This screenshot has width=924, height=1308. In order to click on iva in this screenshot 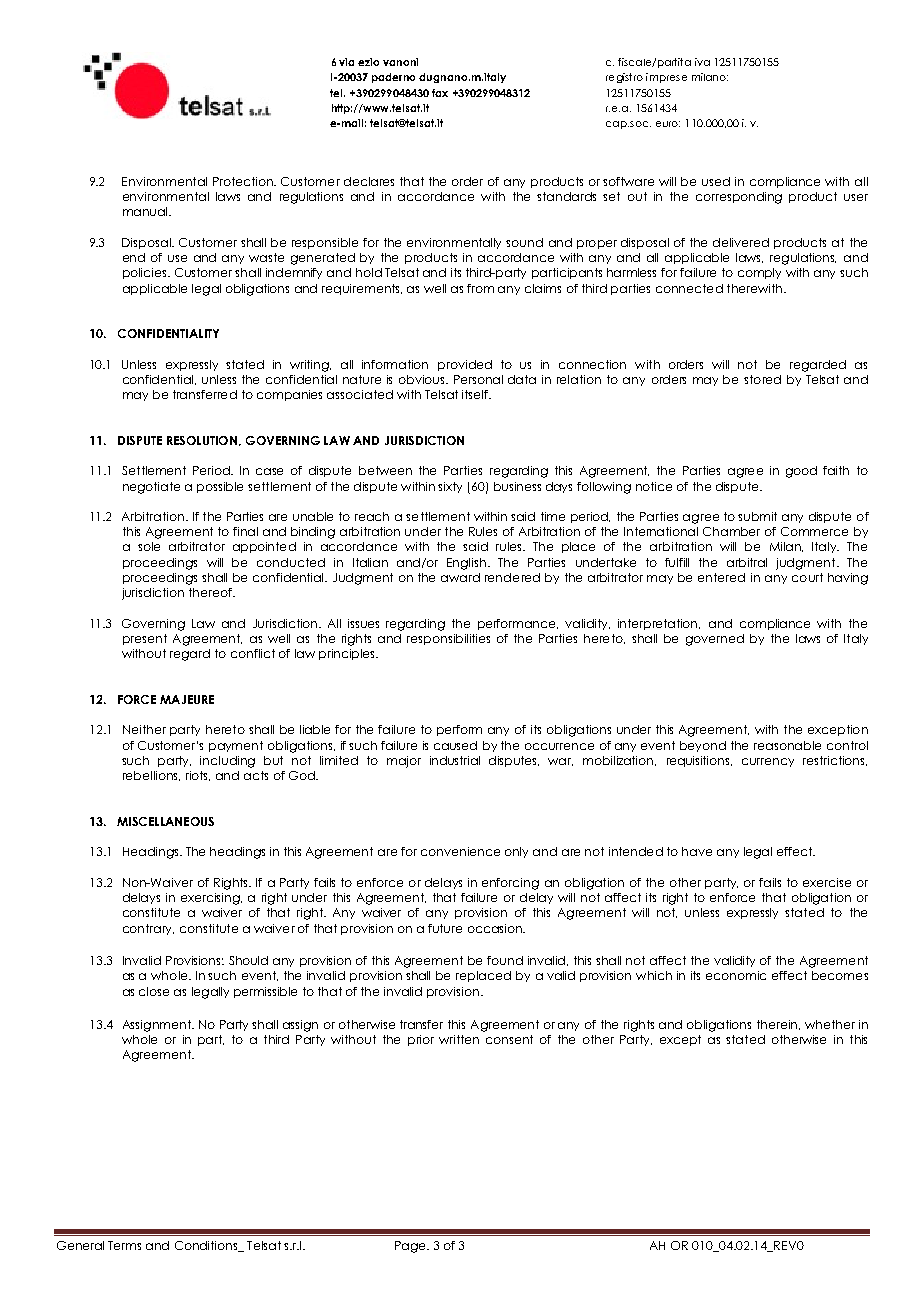, I will do `click(702, 62)`.
